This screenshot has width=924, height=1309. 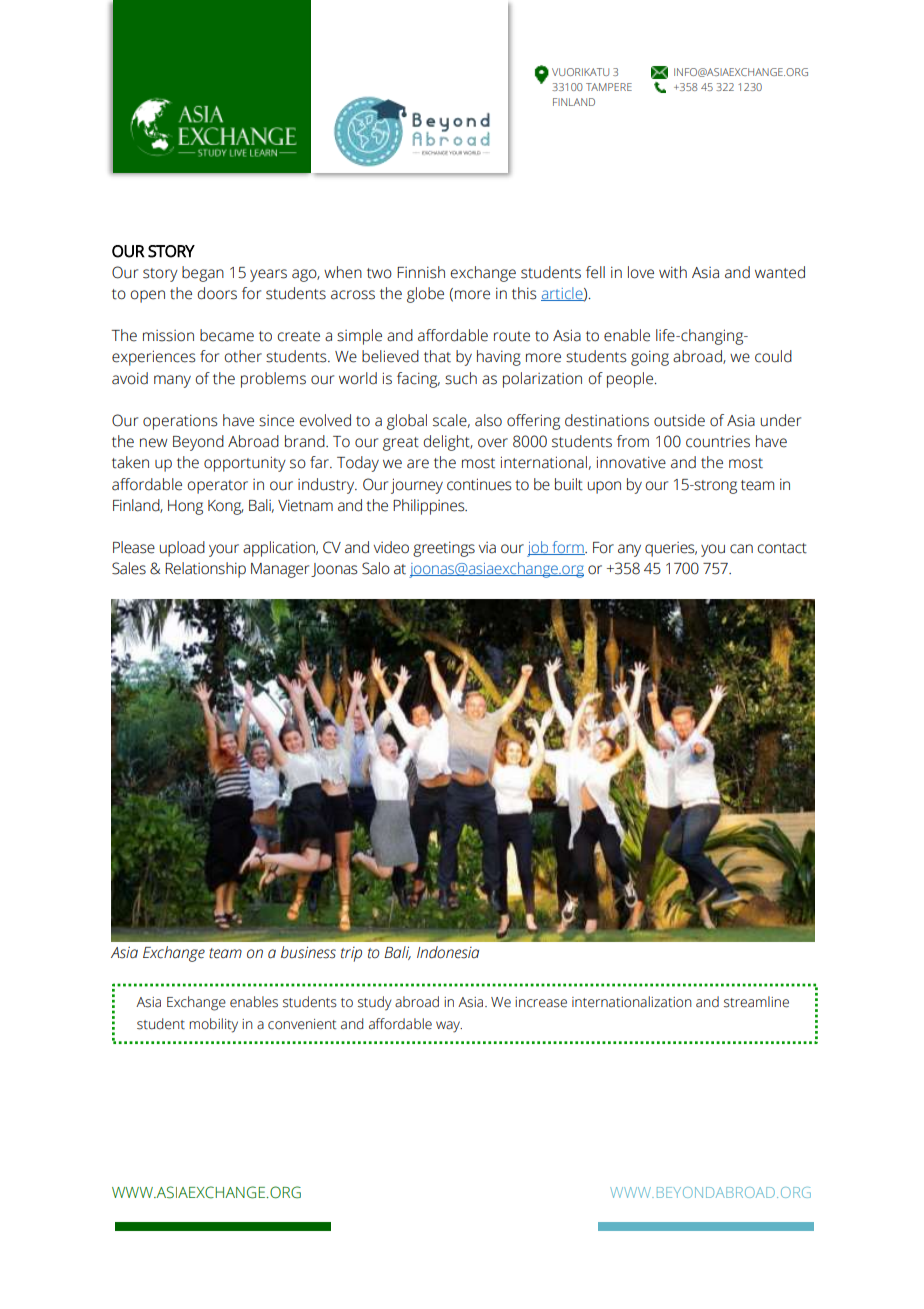 I want to click on mobility, so click(x=213, y=1025).
